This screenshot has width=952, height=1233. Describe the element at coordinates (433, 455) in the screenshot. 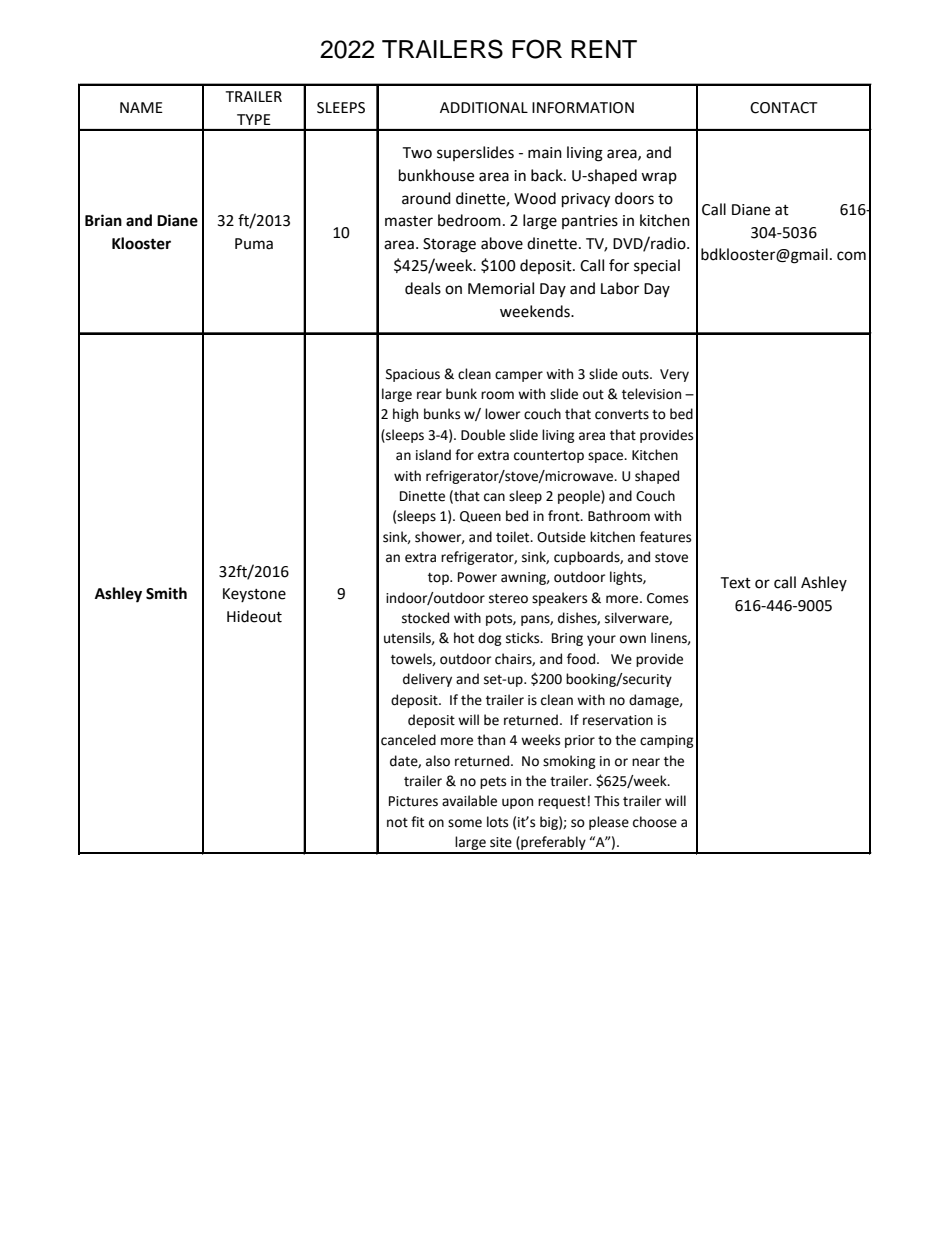

I see `island` at that location.
